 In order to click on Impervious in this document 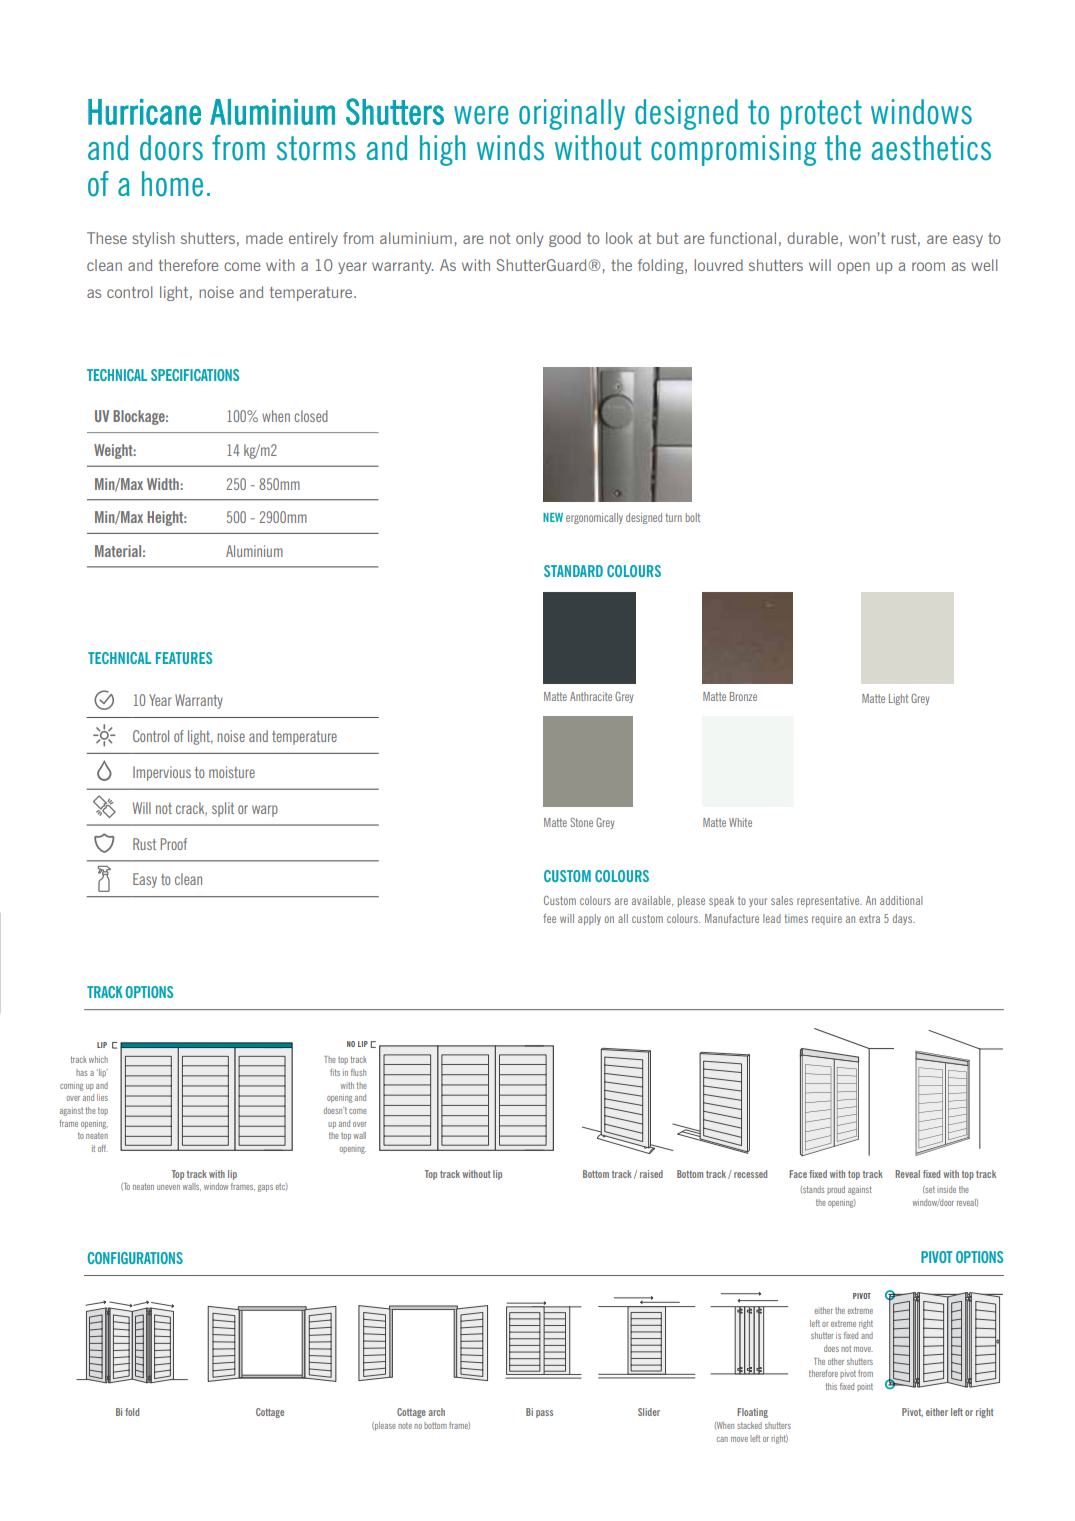, I will do `click(162, 773)`.
